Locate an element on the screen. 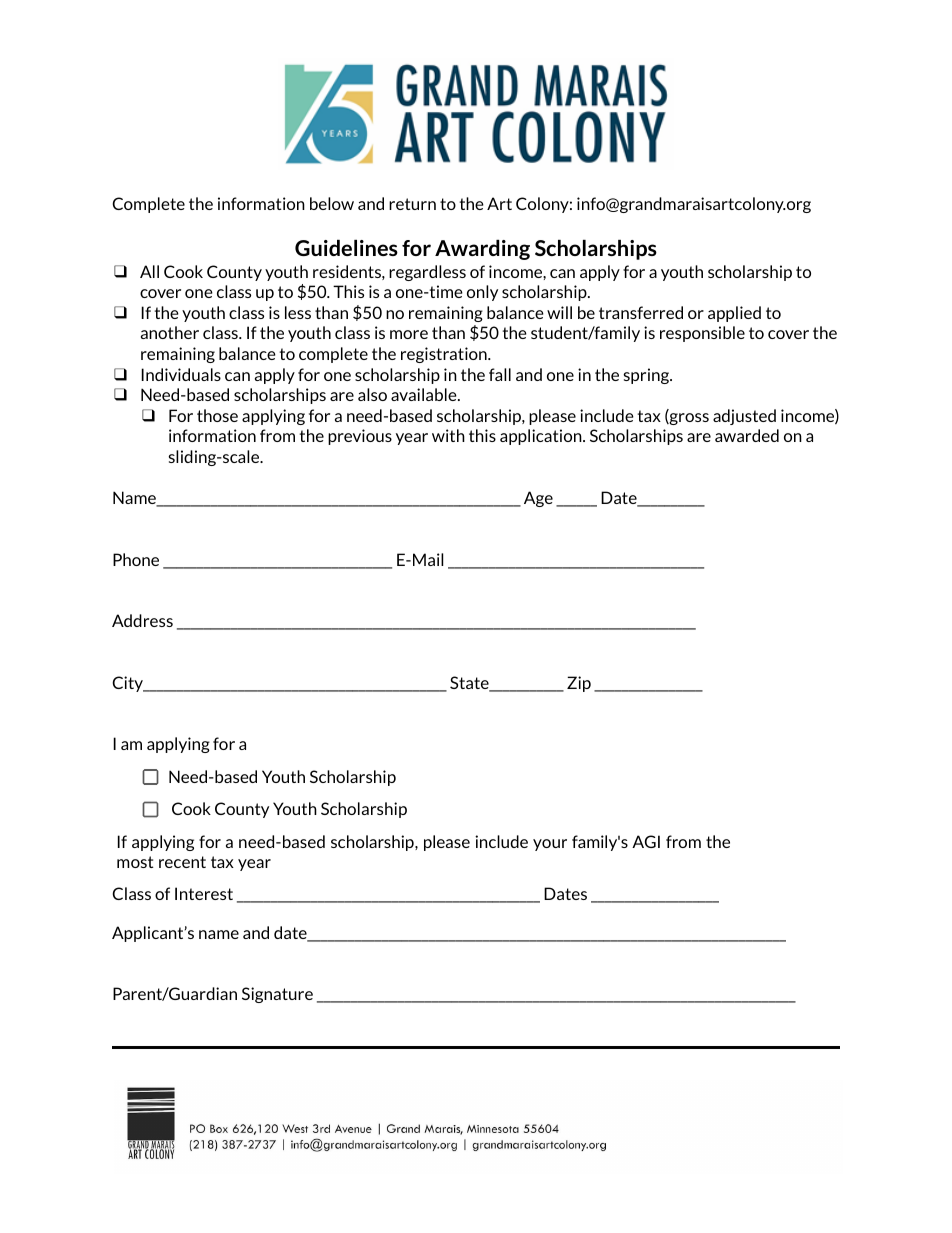  Age is located at coordinates (538, 499).
